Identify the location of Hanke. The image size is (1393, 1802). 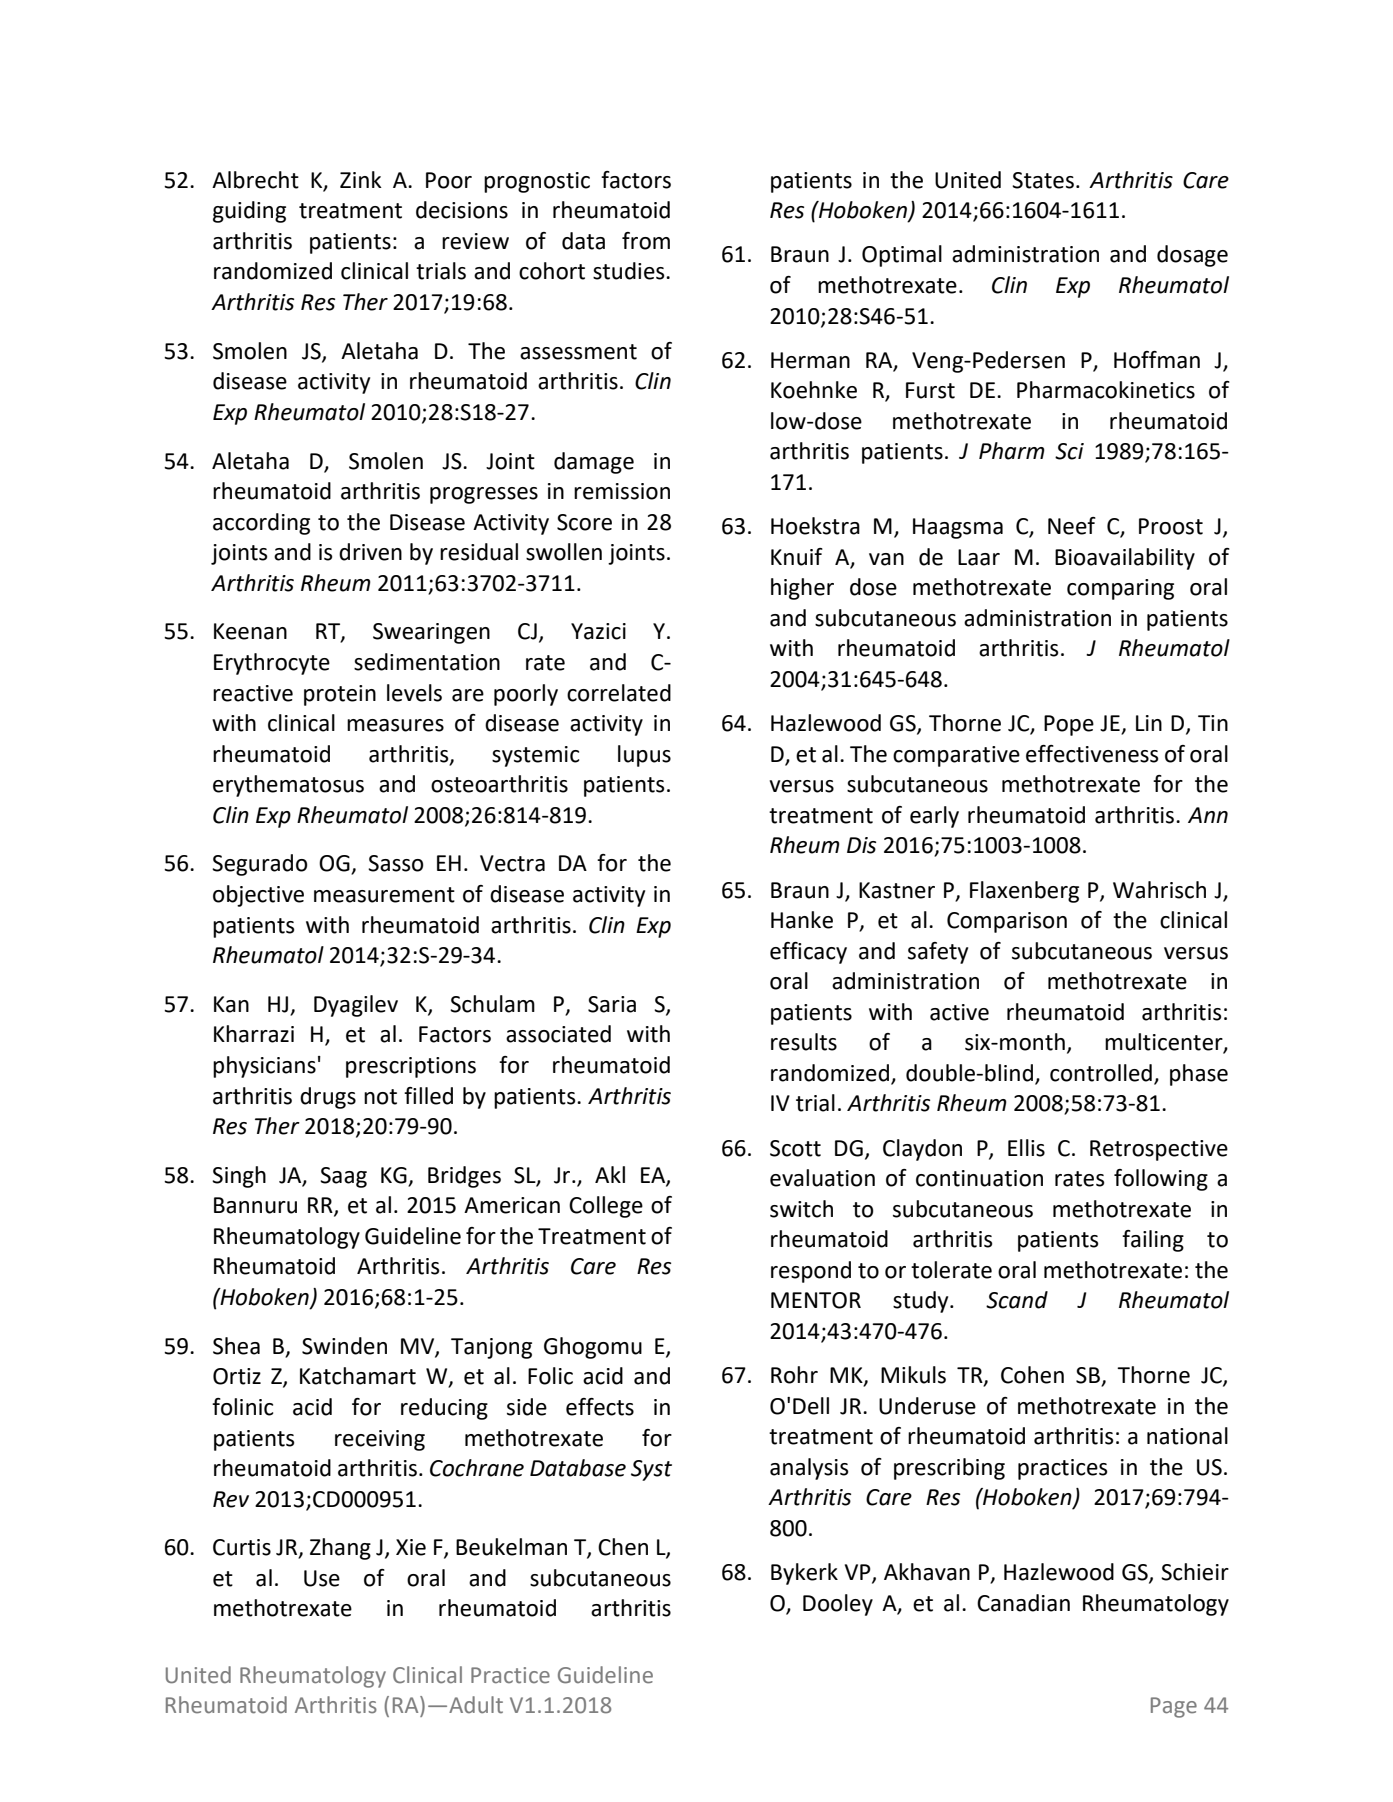
(802, 920).
